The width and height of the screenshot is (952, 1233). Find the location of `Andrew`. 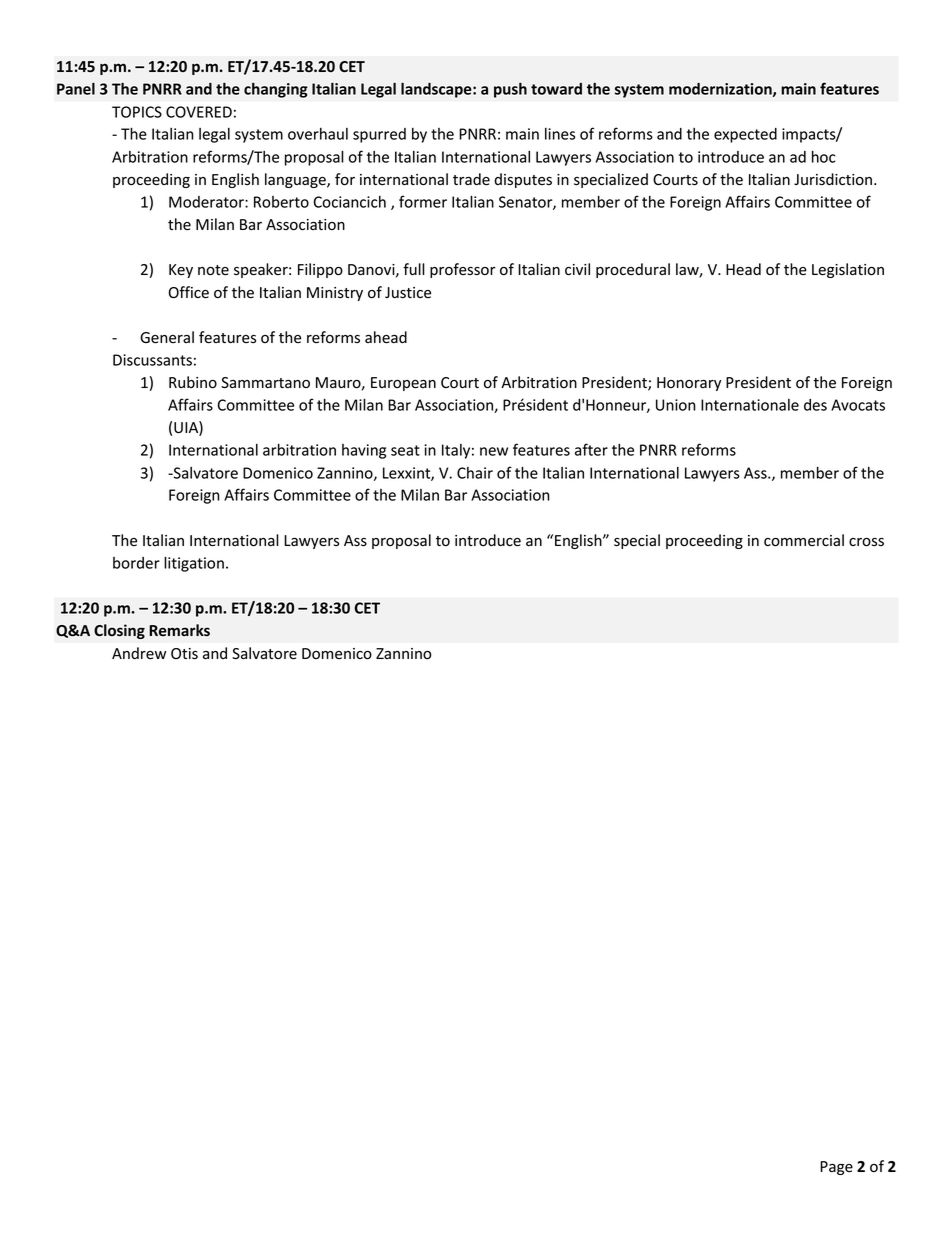

Andrew is located at coordinates (139, 653).
